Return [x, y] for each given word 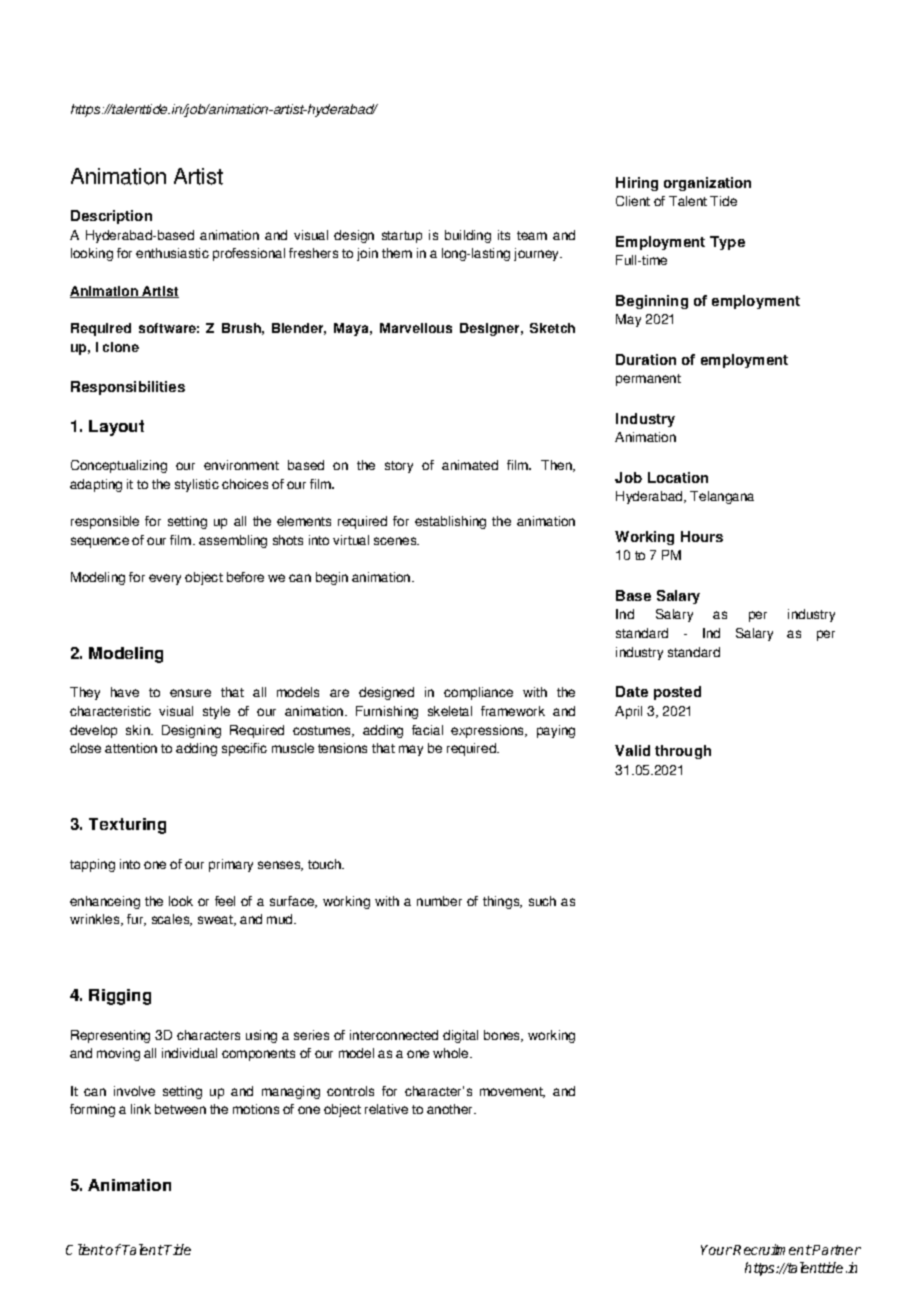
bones [503, 1036]
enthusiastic [172, 253]
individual [189, 1053]
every [165, 579]
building [468, 236]
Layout [116, 428]
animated [470, 465]
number [439, 901]
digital [460, 1036]
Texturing [127, 826]
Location [678, 477]
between [180, 1109]
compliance [478, 693]
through [683, 752]
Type [727, 243]
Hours [702, 536]
